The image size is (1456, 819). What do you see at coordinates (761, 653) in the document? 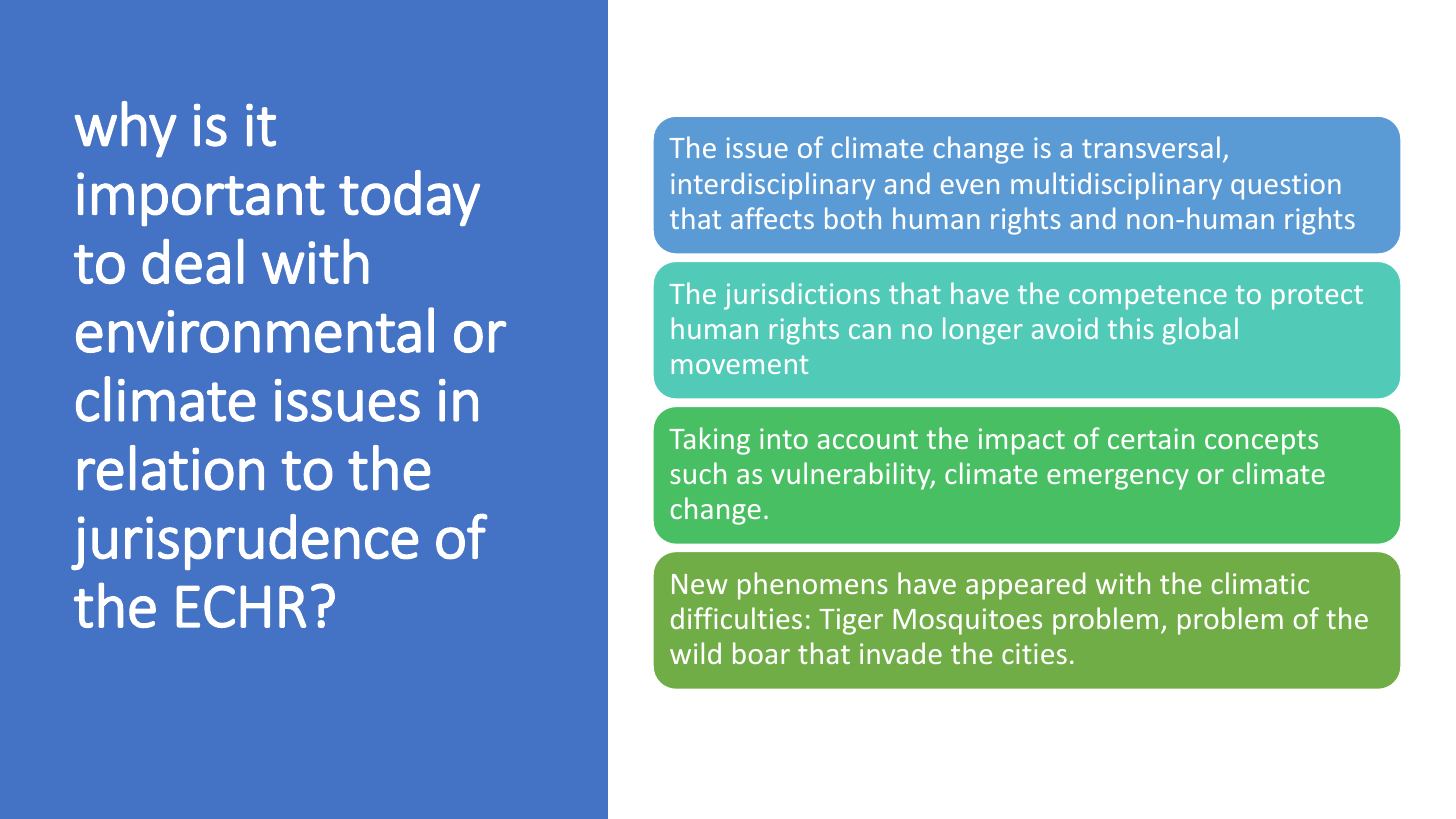
I see `boar` at bounding box center [761, 653].
